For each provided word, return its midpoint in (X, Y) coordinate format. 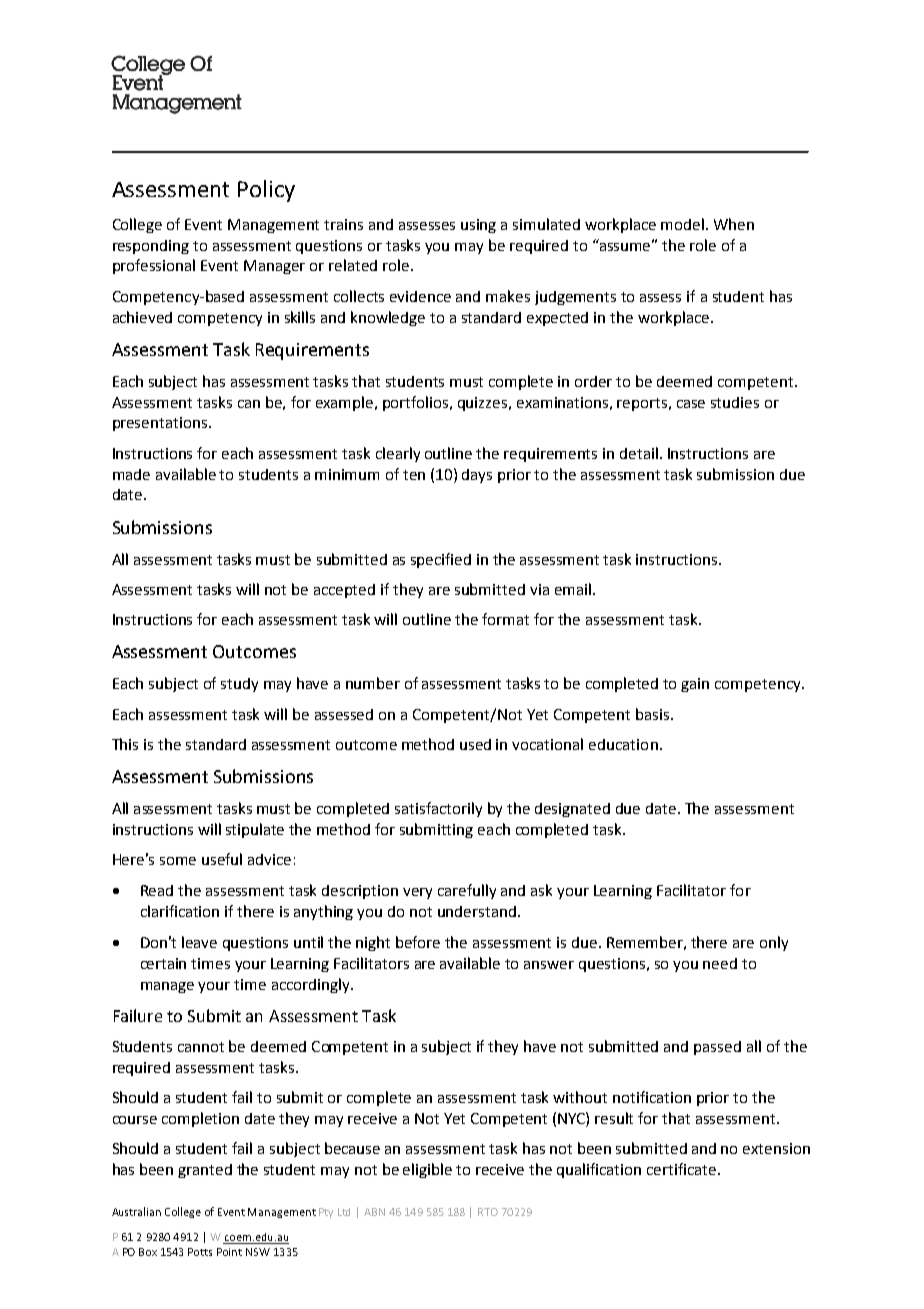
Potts (200, 1252)
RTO (488, 1212)
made (131, 474)
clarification (180, 911)
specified (441, 560)
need (720, 963)
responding (151, 247)
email (573, 589)
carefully (467, 891)
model (684, 224)
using (478, 226)
